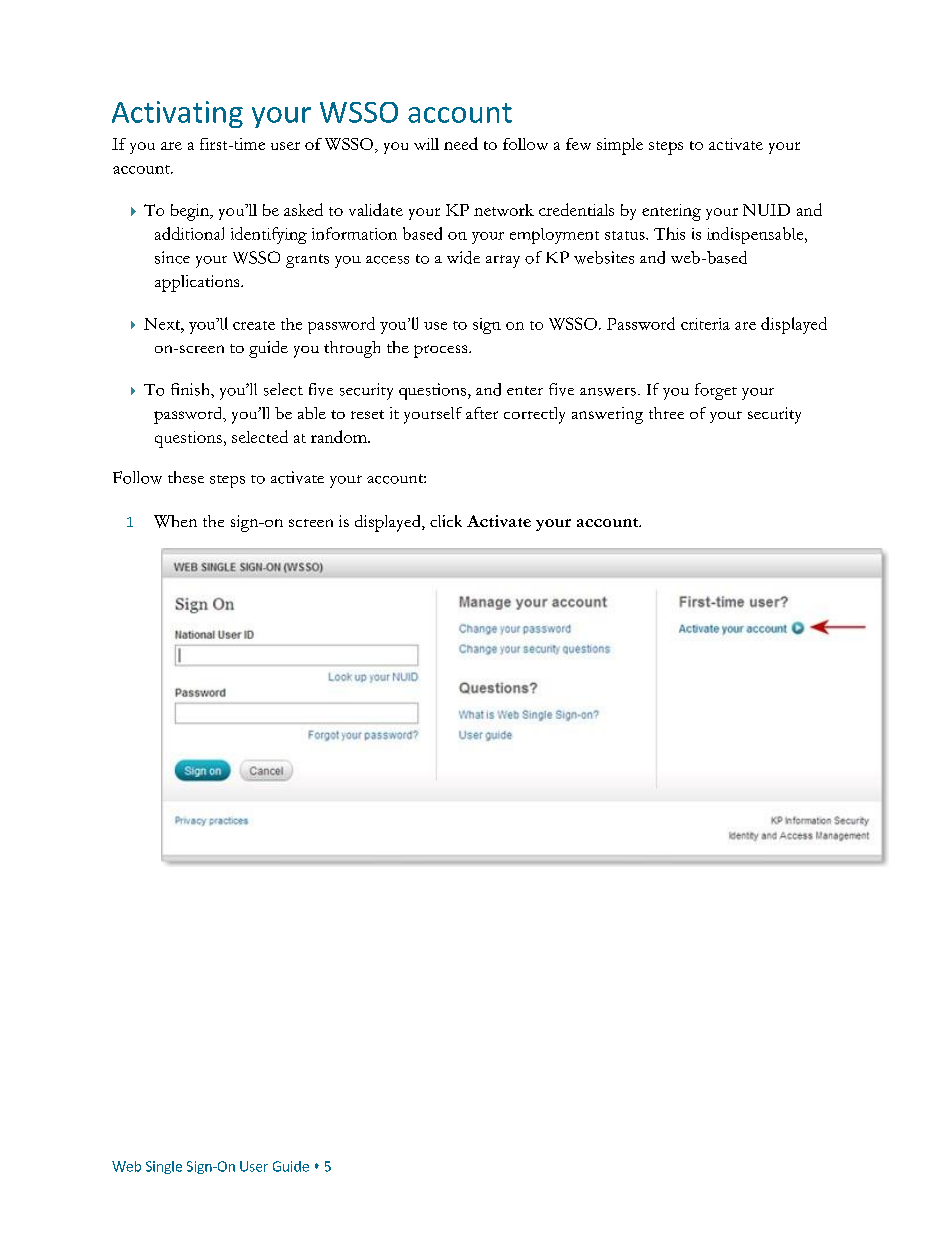  Describe the element at coordinates (482, 413) in the screenshot. I see `after` at that location.
